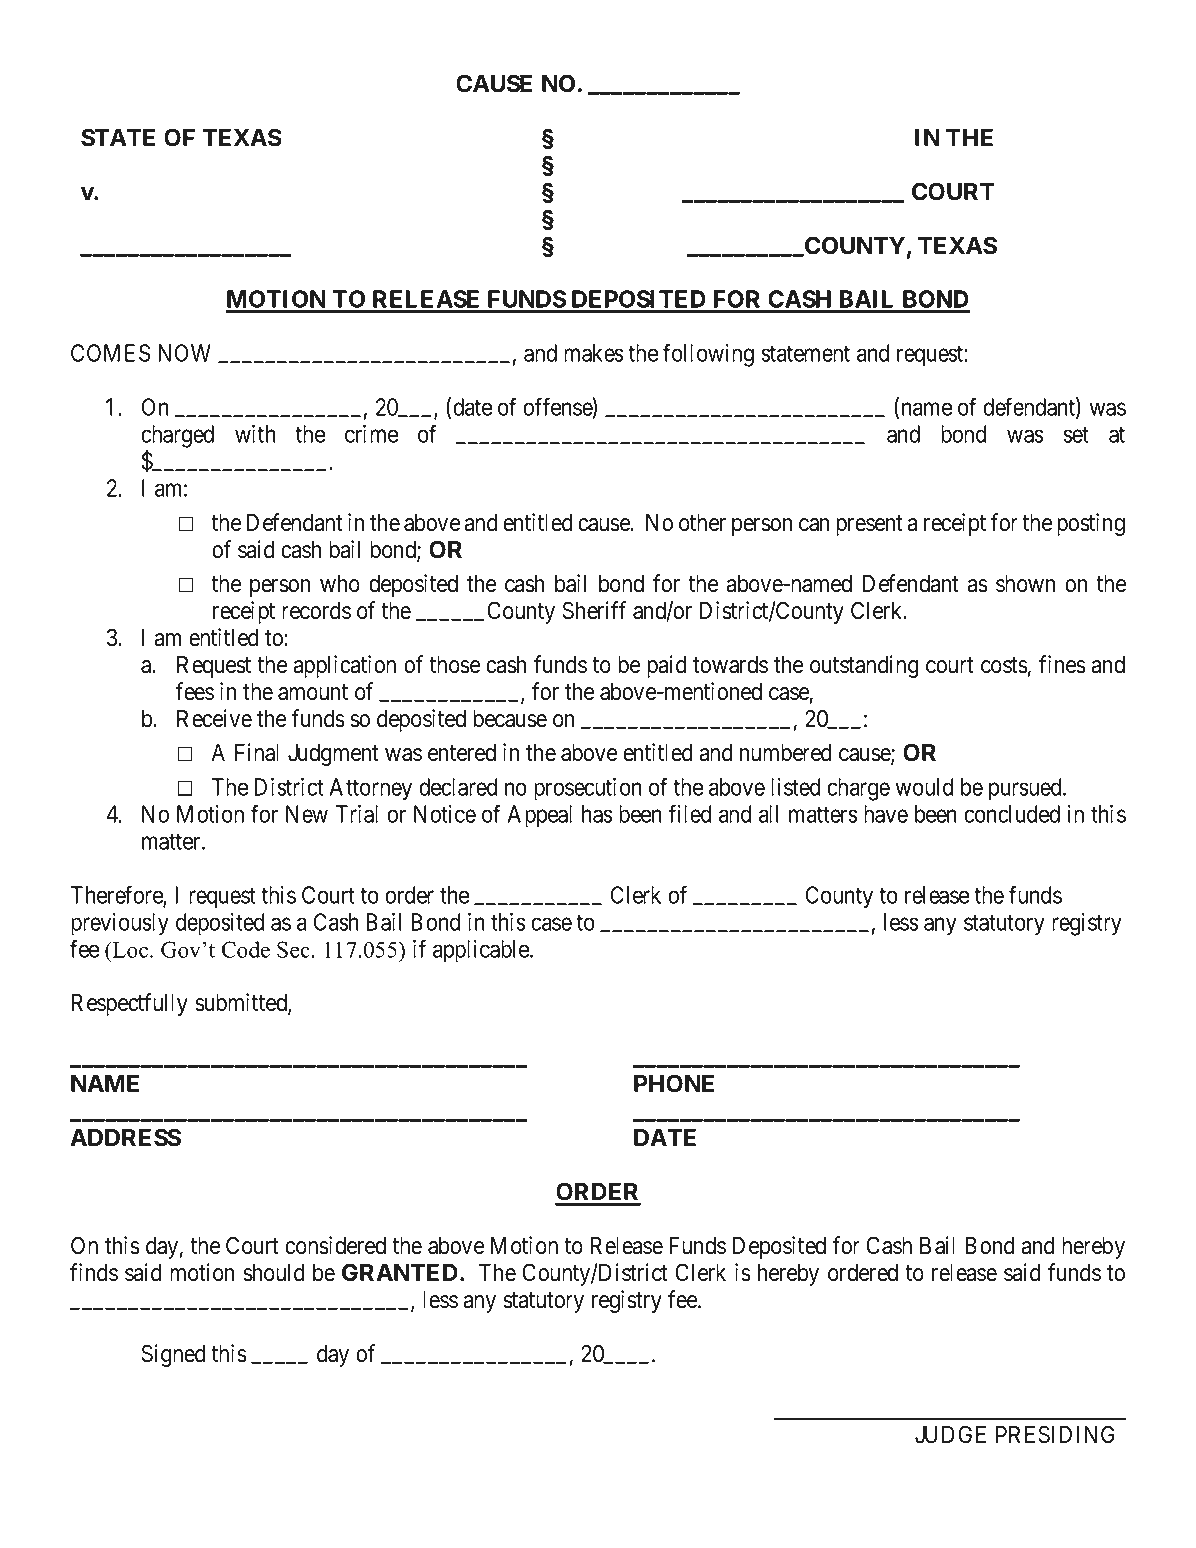 This screenshot has width=1196, height=1548. Describe the element at coordinates (588, 789) in the screenshot. I see `prosecution` at that location.
